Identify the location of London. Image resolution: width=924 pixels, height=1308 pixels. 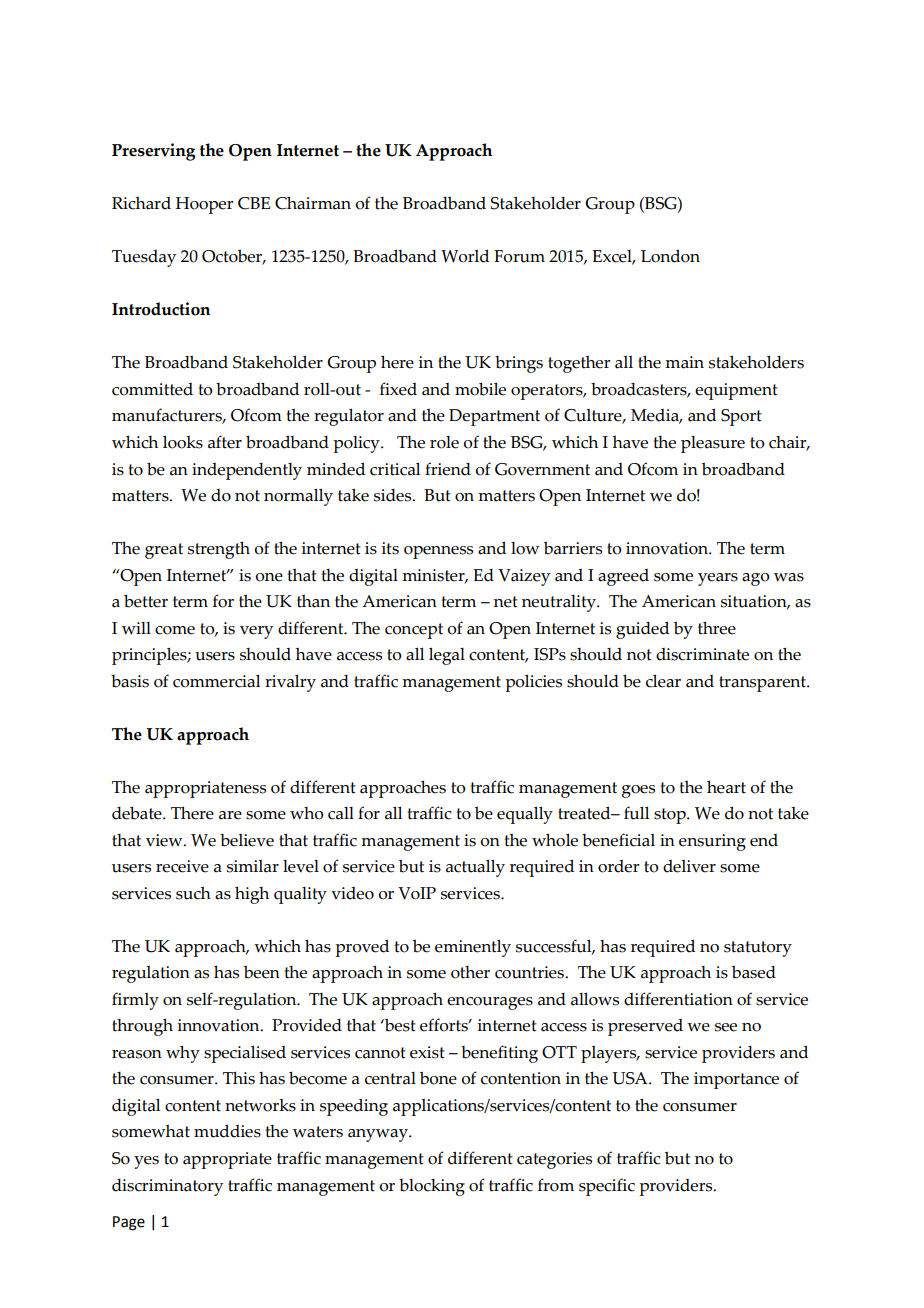
(670, 256).
